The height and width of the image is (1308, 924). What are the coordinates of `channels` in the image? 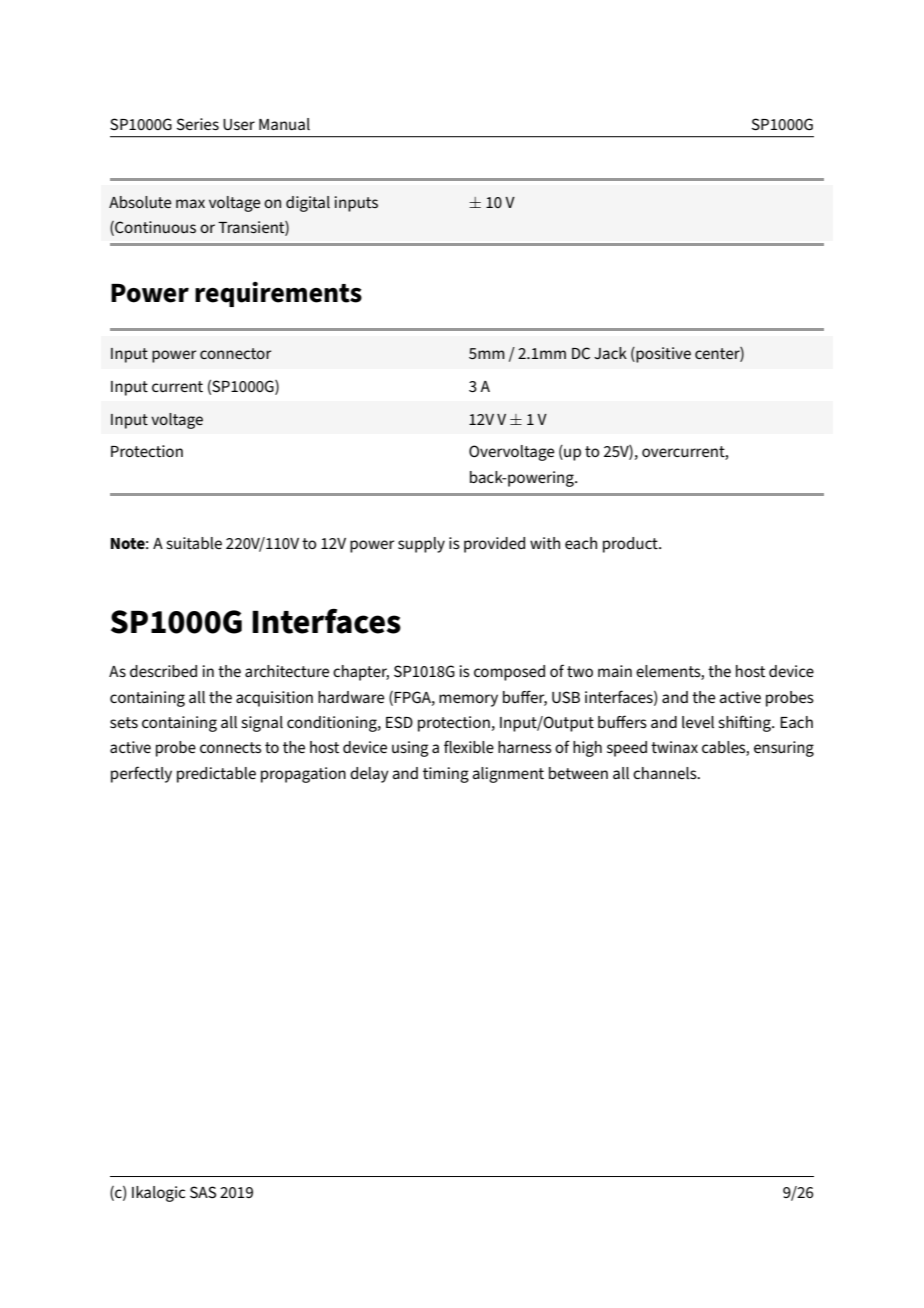 It's located at (666, 773).
